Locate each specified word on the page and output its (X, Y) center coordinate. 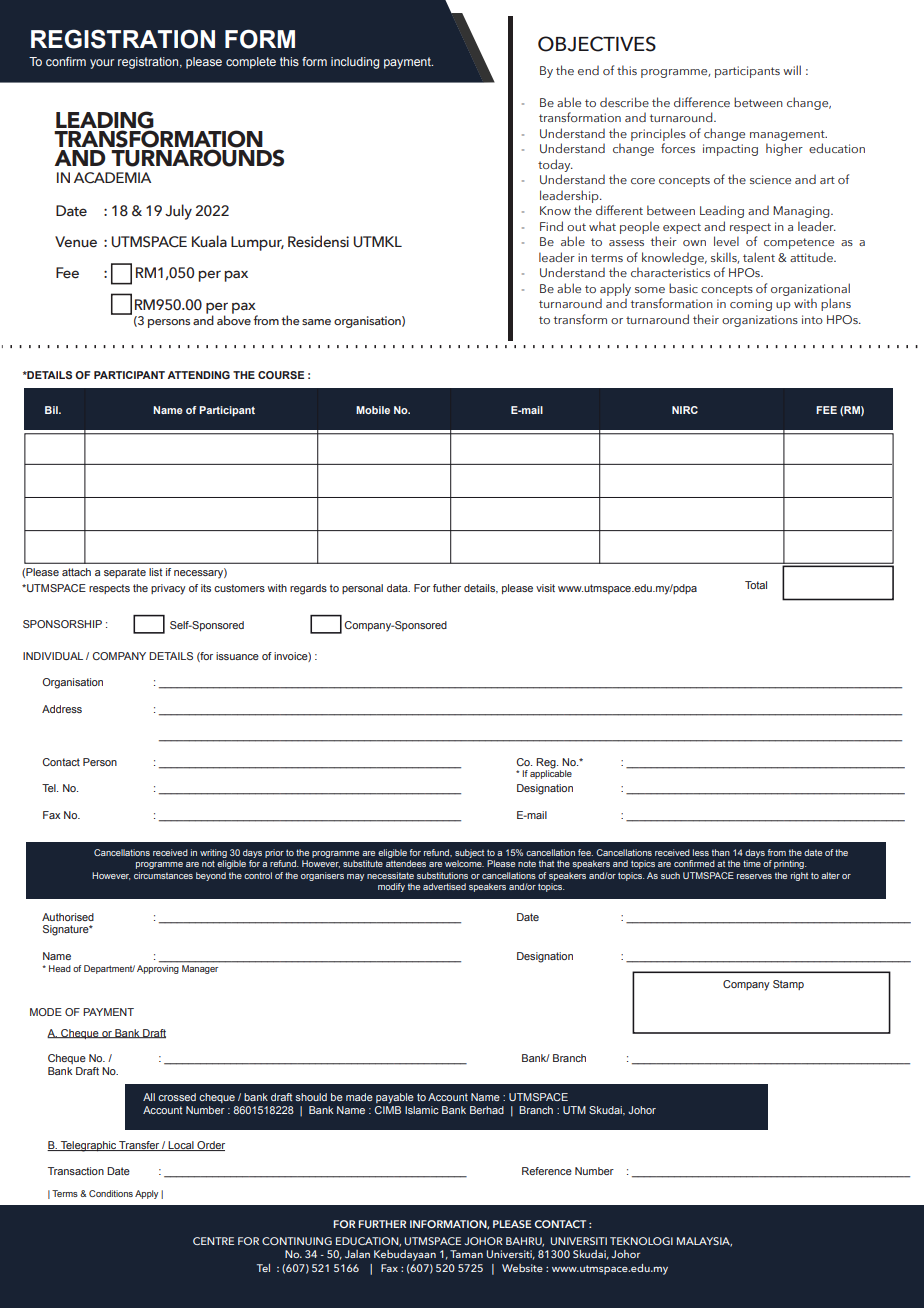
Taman (466, 1254)
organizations (760, 321)
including (355, 63)
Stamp (788, 985)
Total (756, 585)
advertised (444, 886)
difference (702, 102)
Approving (158, 969)
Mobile (373, 410)
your (102, 64)
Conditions (111, 1193)
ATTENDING (198, 375)
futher (447, 588)
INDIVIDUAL (53, 656)
